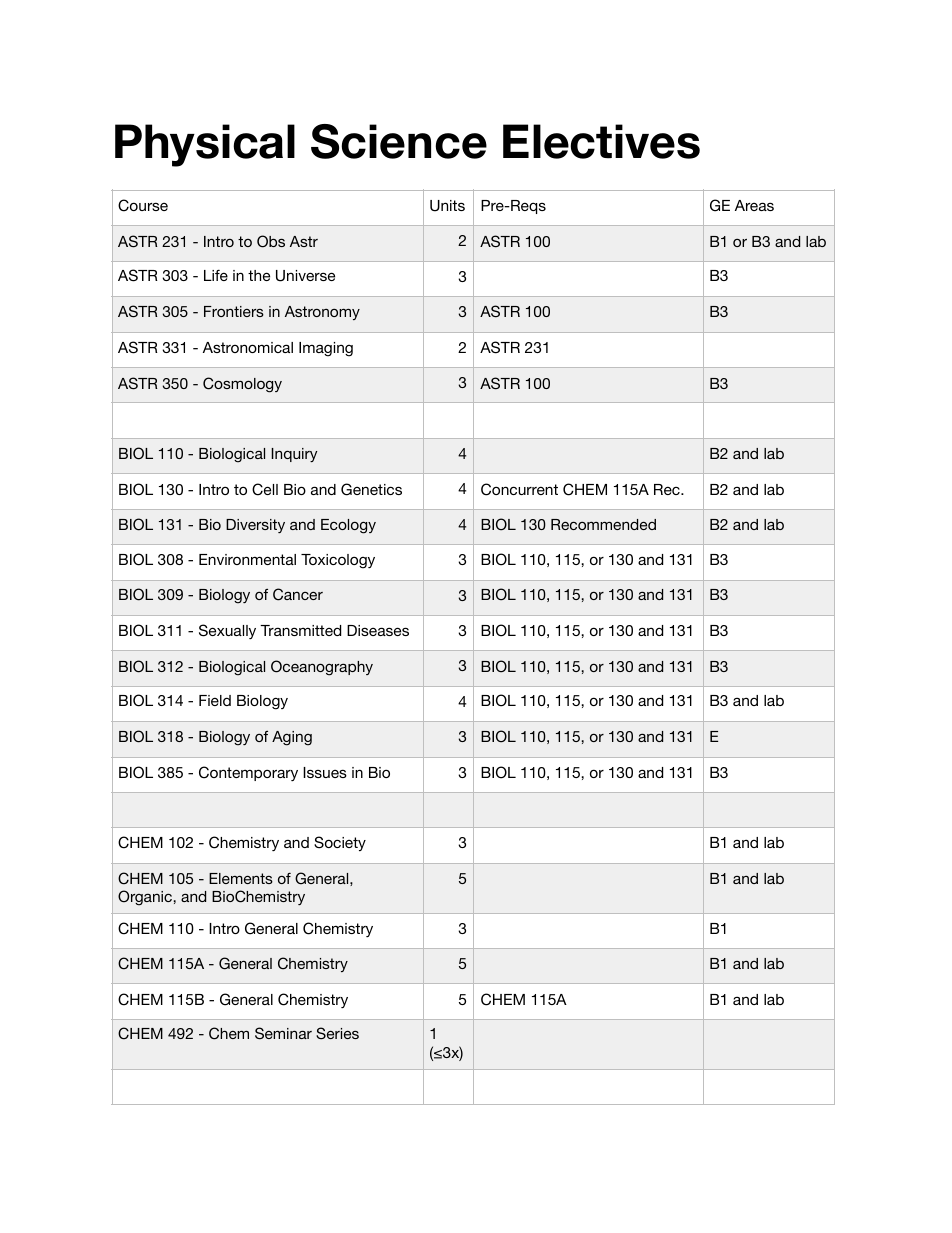  Describe the element at coordinates (283, 1033) in the screenshot. I see `Seminar` at that location.
